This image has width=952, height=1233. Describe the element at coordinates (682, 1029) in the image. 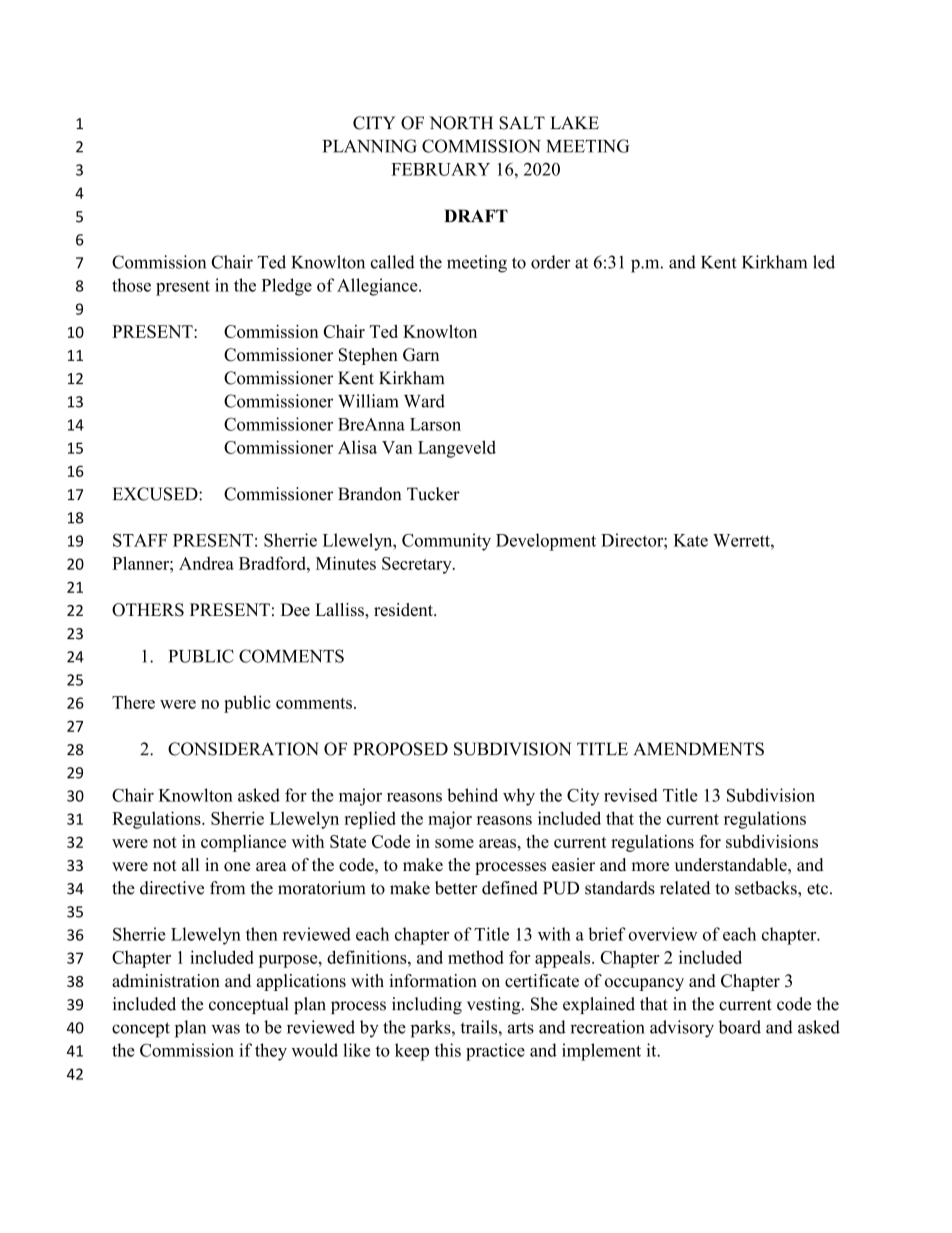

I see `advisory` at that location.
